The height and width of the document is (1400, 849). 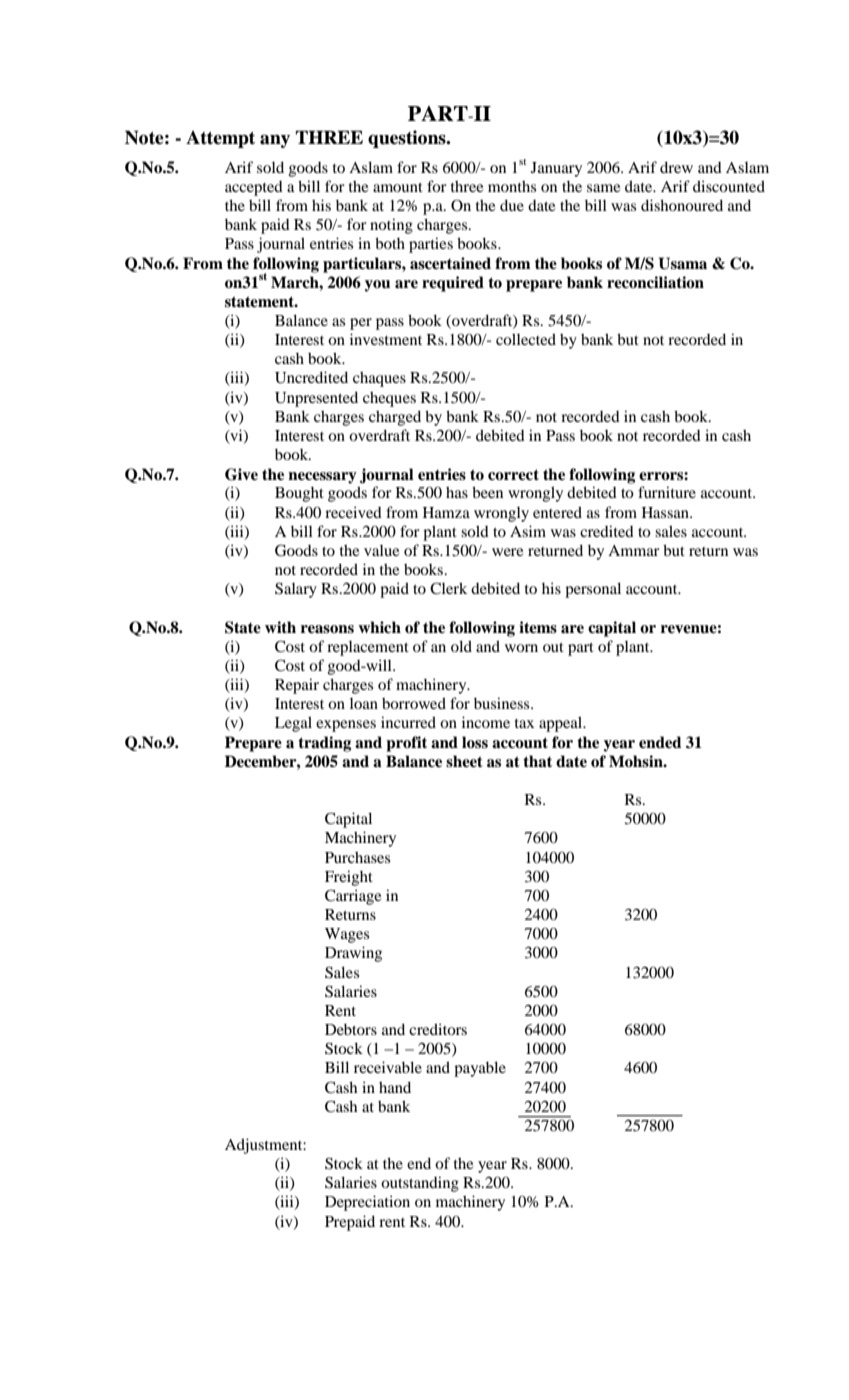 I want to click on Purchases, so click(x=357, y=857).
